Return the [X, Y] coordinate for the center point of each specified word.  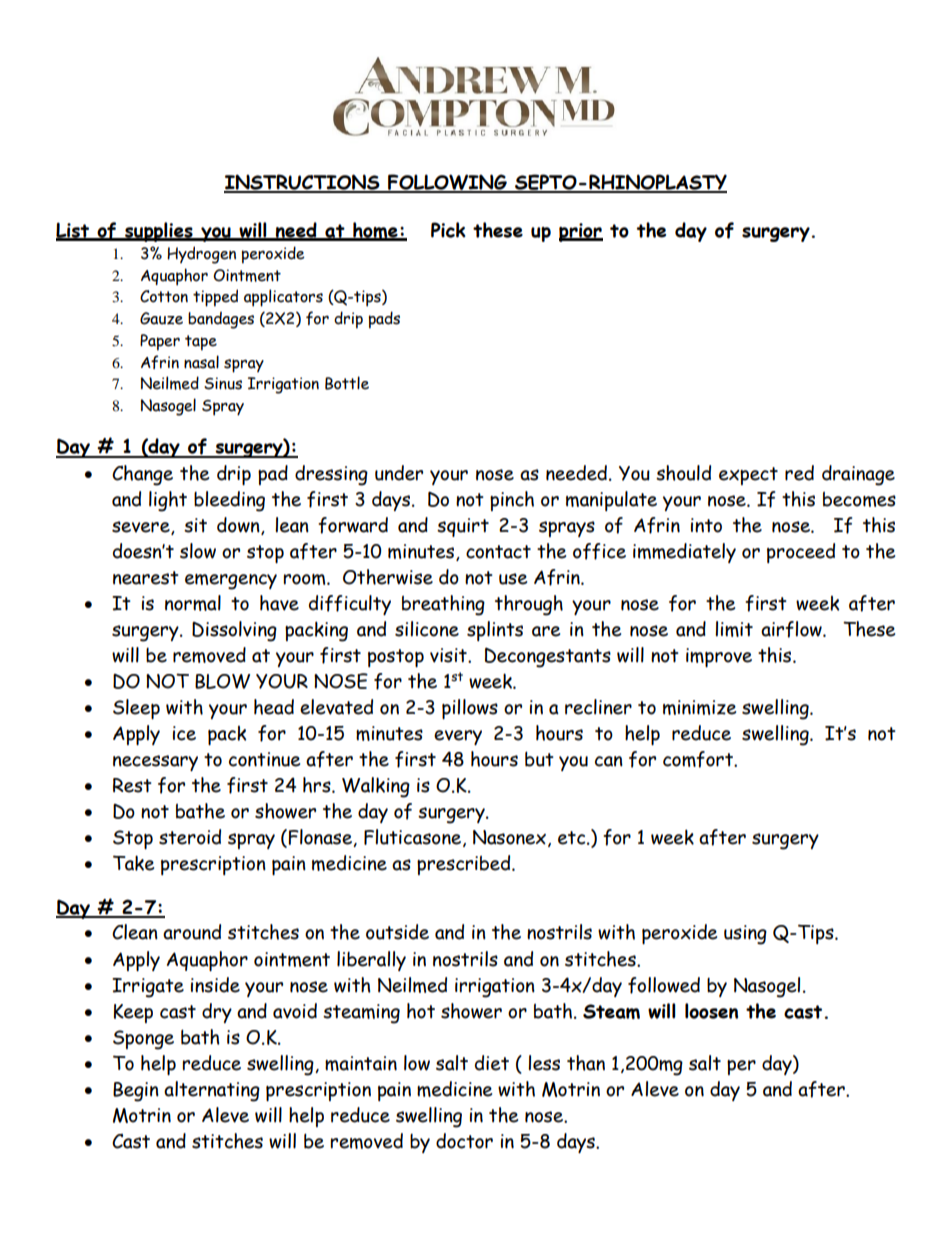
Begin [136, 1092]
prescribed [465, 865]
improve [719, 657]
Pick [448, 230]
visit [449, 655]
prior [581, 232]
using [745, 935]
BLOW [222, 681]
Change [142, 475]
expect [748, 476]
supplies [159, 232]
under [399, 473]
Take [133, 863]
